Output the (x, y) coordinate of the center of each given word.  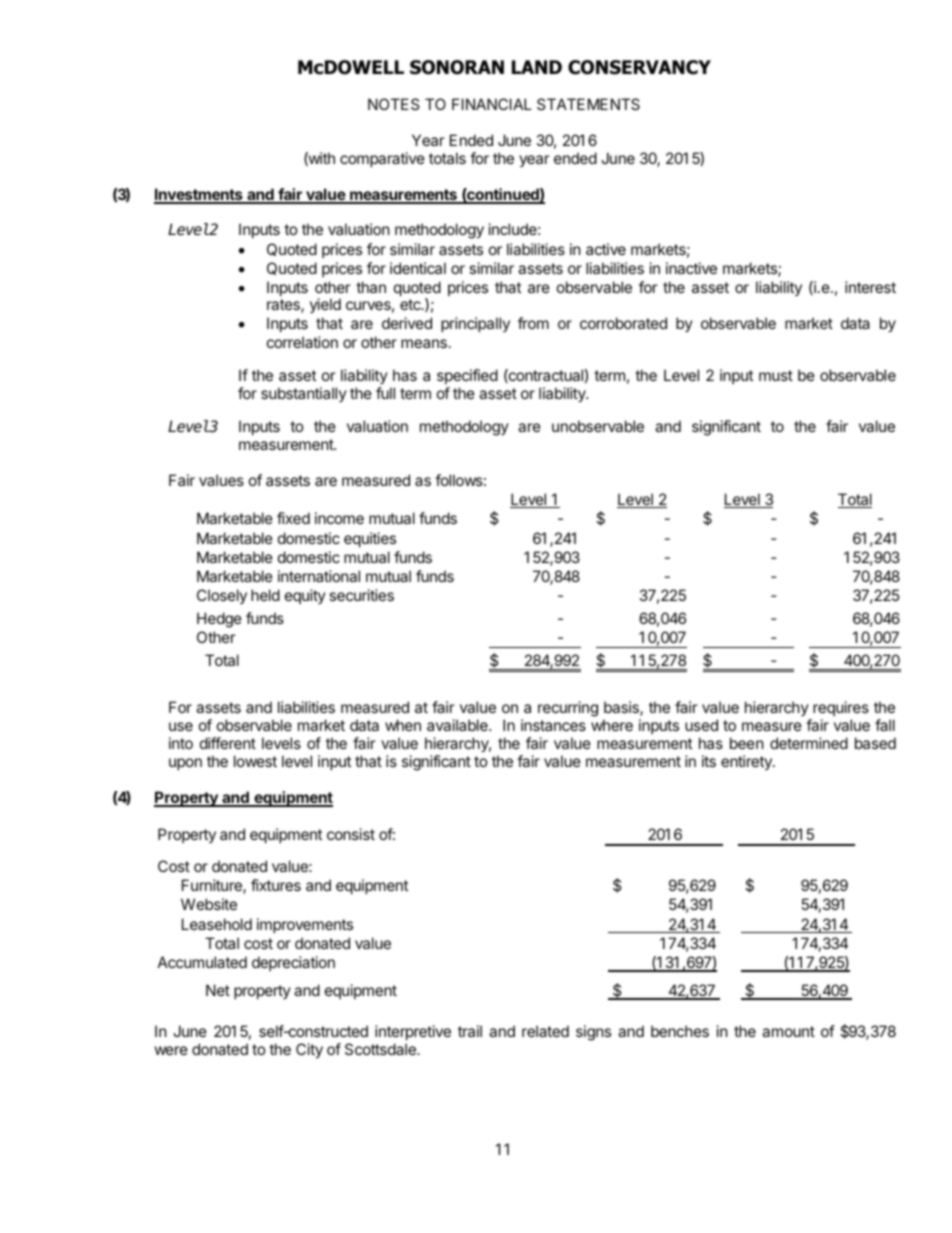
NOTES (394, 104)
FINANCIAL (492, 104)
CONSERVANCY (639, 67)
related (545, 1031)
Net (218, 990)
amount (788, 1031)
